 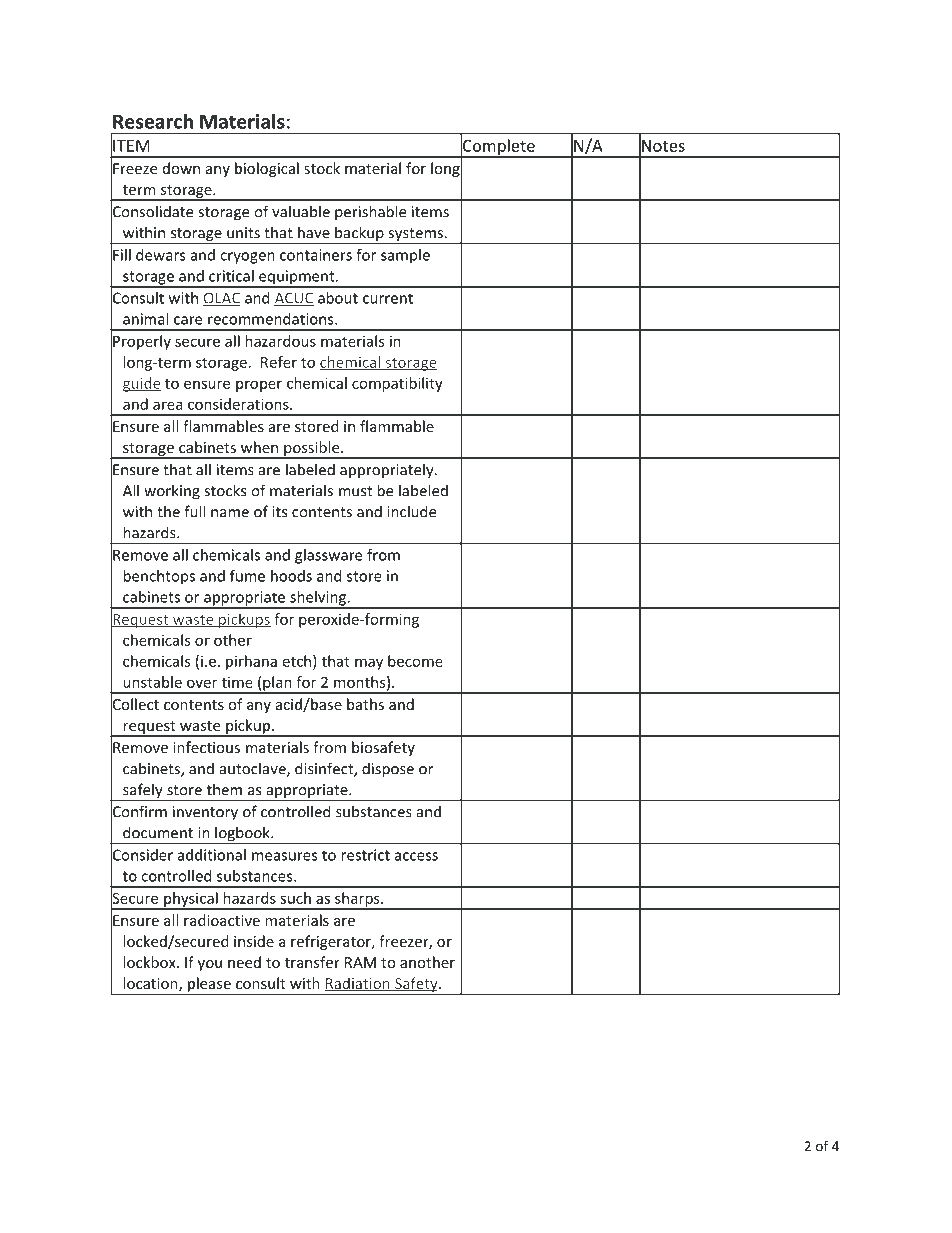 What do you see at coordinates (365, 704) in the screenshot?
I see `baths` at bounding box center [365, 704].
